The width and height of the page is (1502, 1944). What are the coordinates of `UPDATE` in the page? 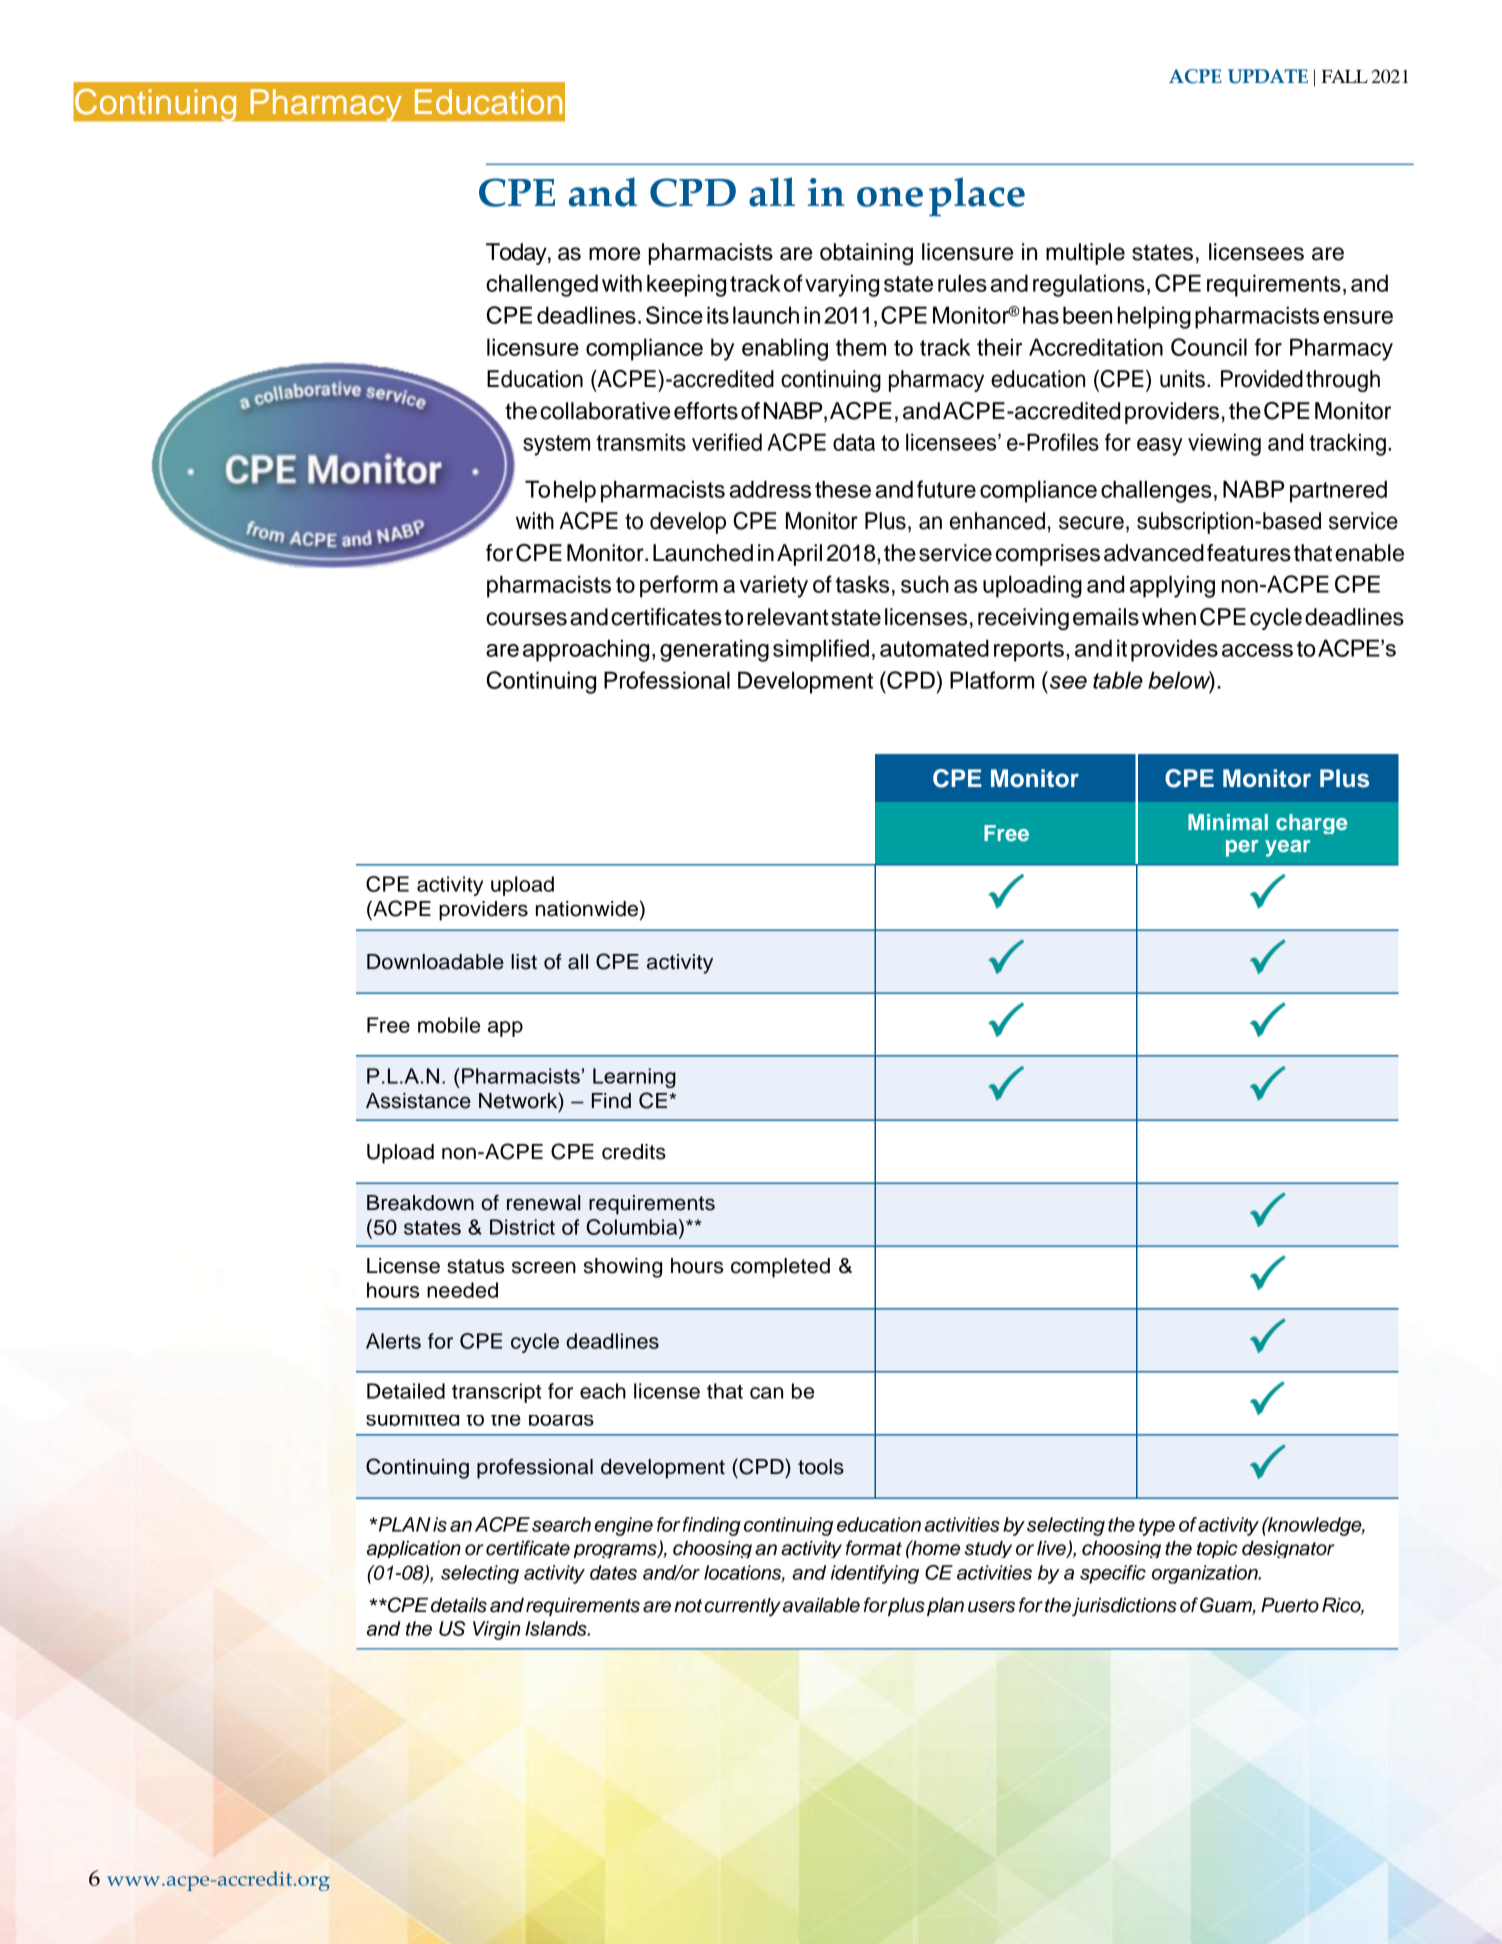 It's located at (1268, 76).
